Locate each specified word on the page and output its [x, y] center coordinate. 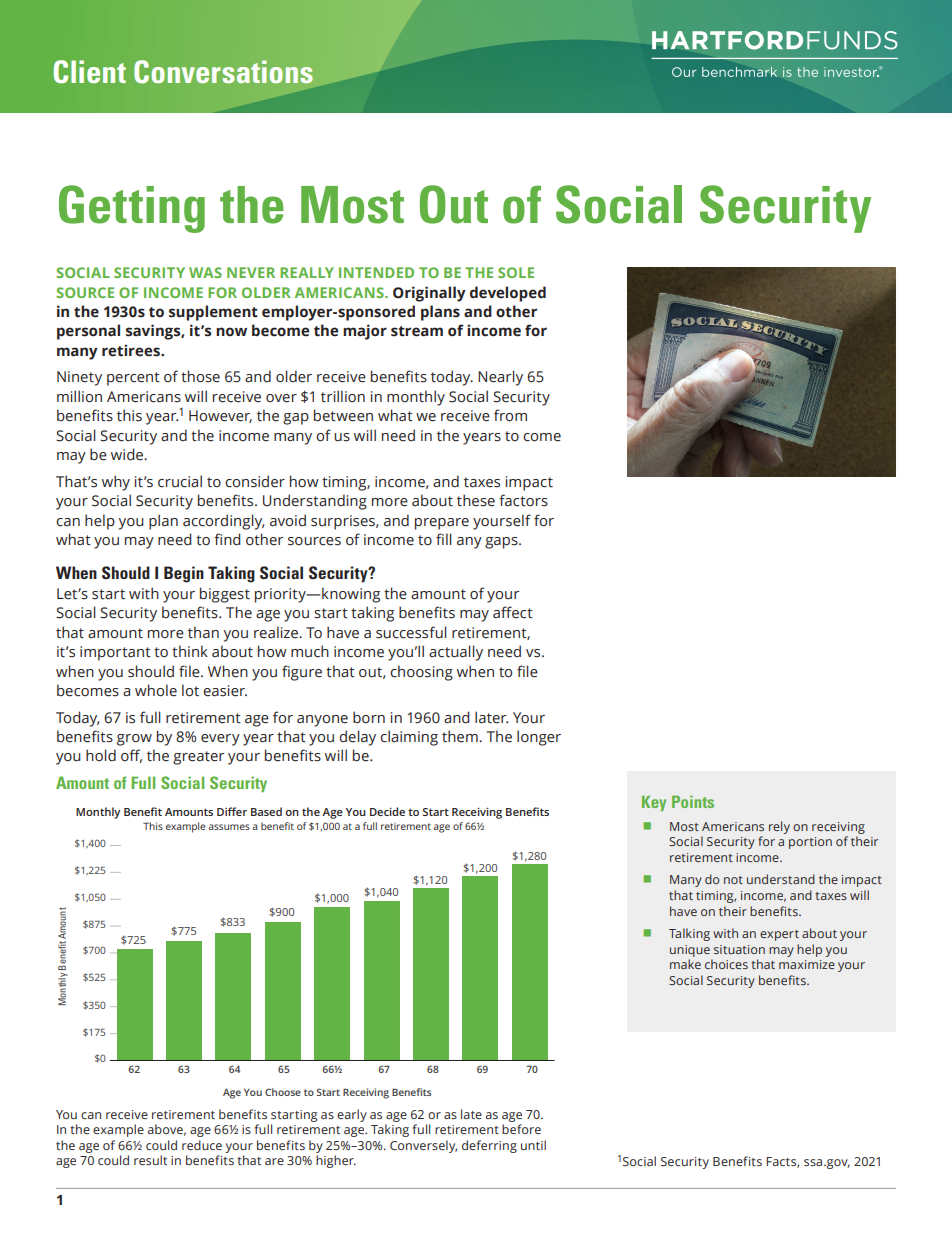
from [510, 415]
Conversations [223, 71]
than [203, 632]
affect [513, 612]
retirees [132, 350]
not [733, 880]
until [533, 1145]
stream [417, 331]
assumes [229, 827]
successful [411, 632]
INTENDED [376, 272]
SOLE [516, 272]
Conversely [423, 1146]
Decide [387, 811]
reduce [202, 1145]
